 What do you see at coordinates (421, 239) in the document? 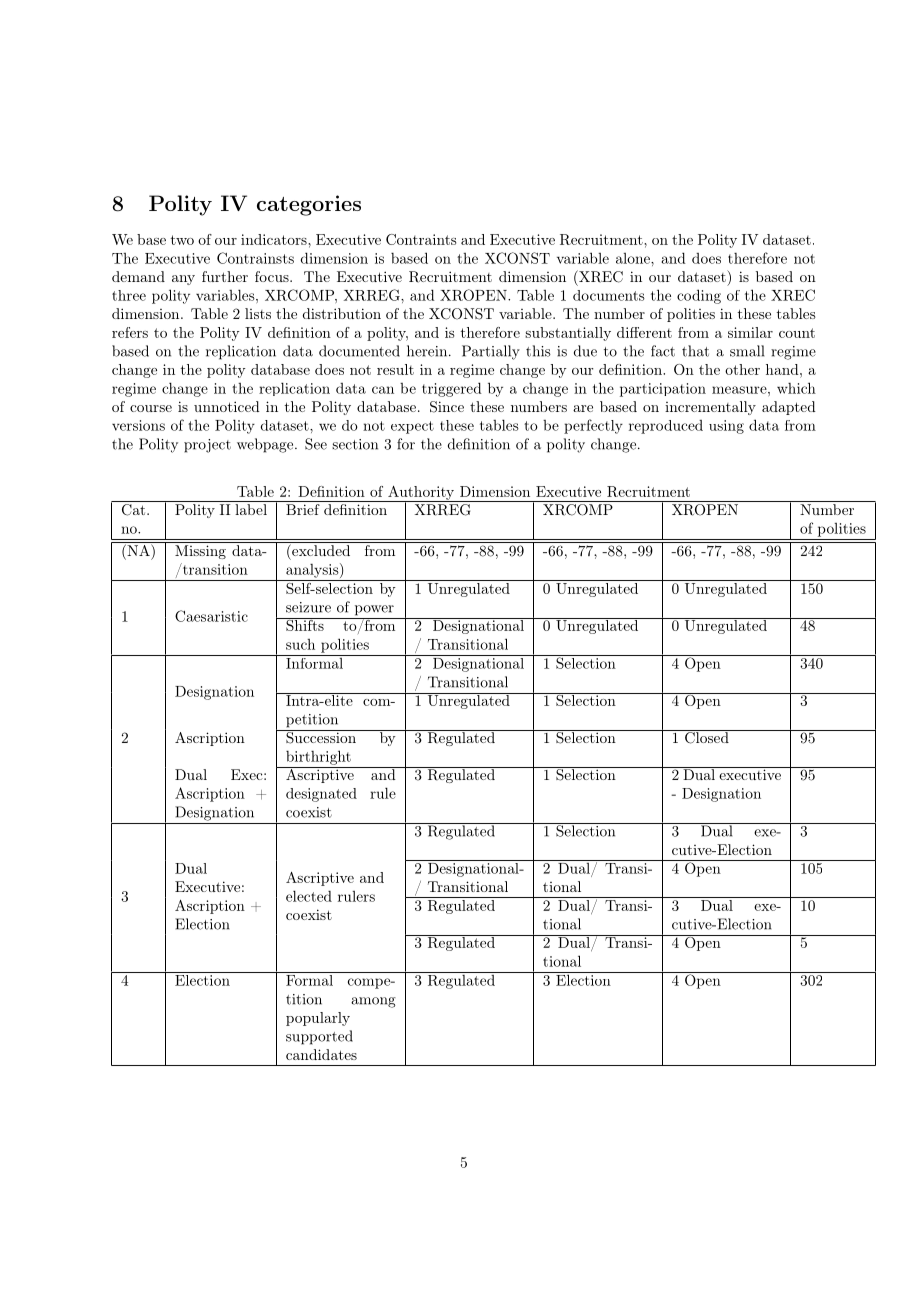
I see `Contraints` at bounding box center [421, 239].
